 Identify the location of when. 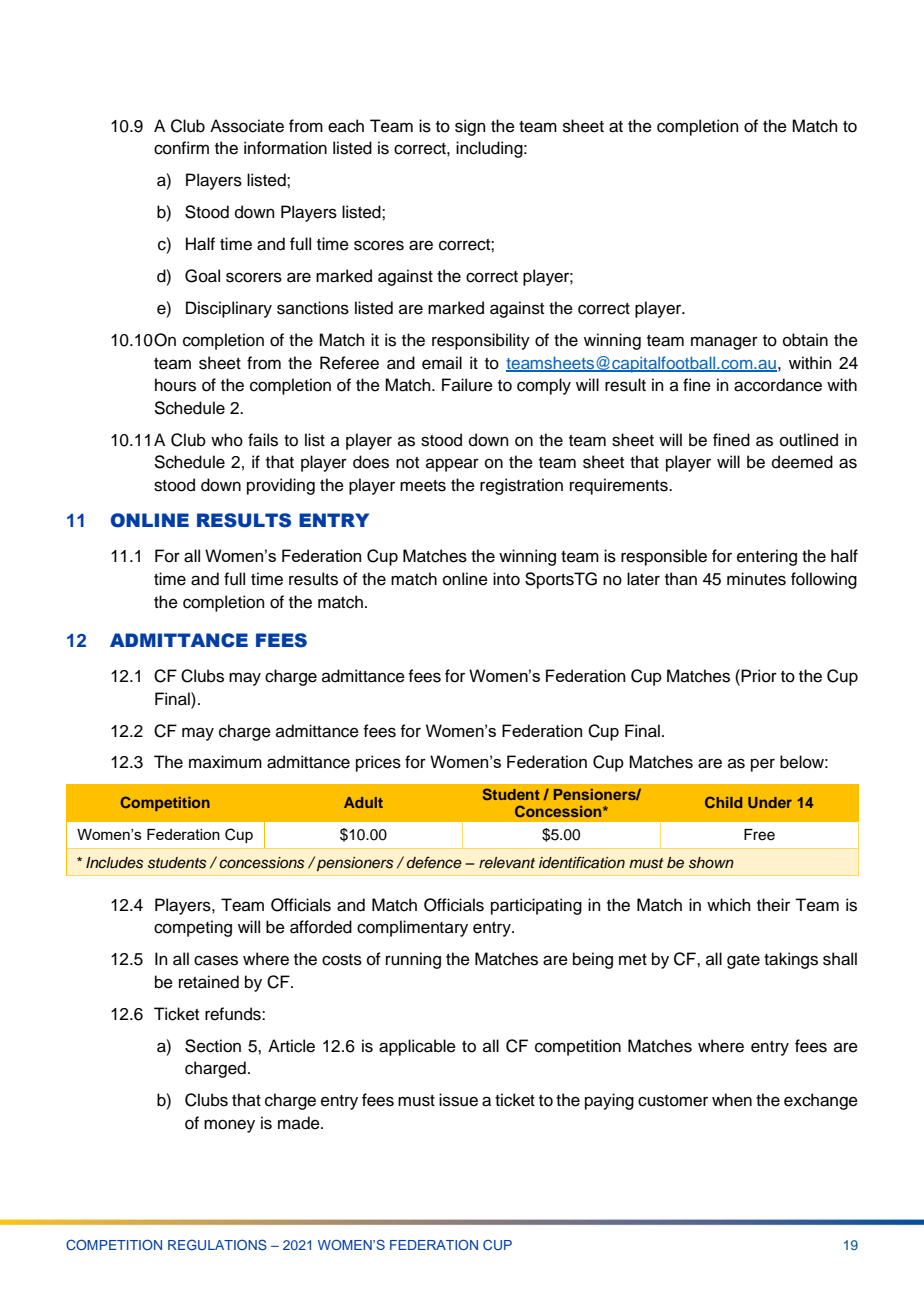
(732, 1100).
